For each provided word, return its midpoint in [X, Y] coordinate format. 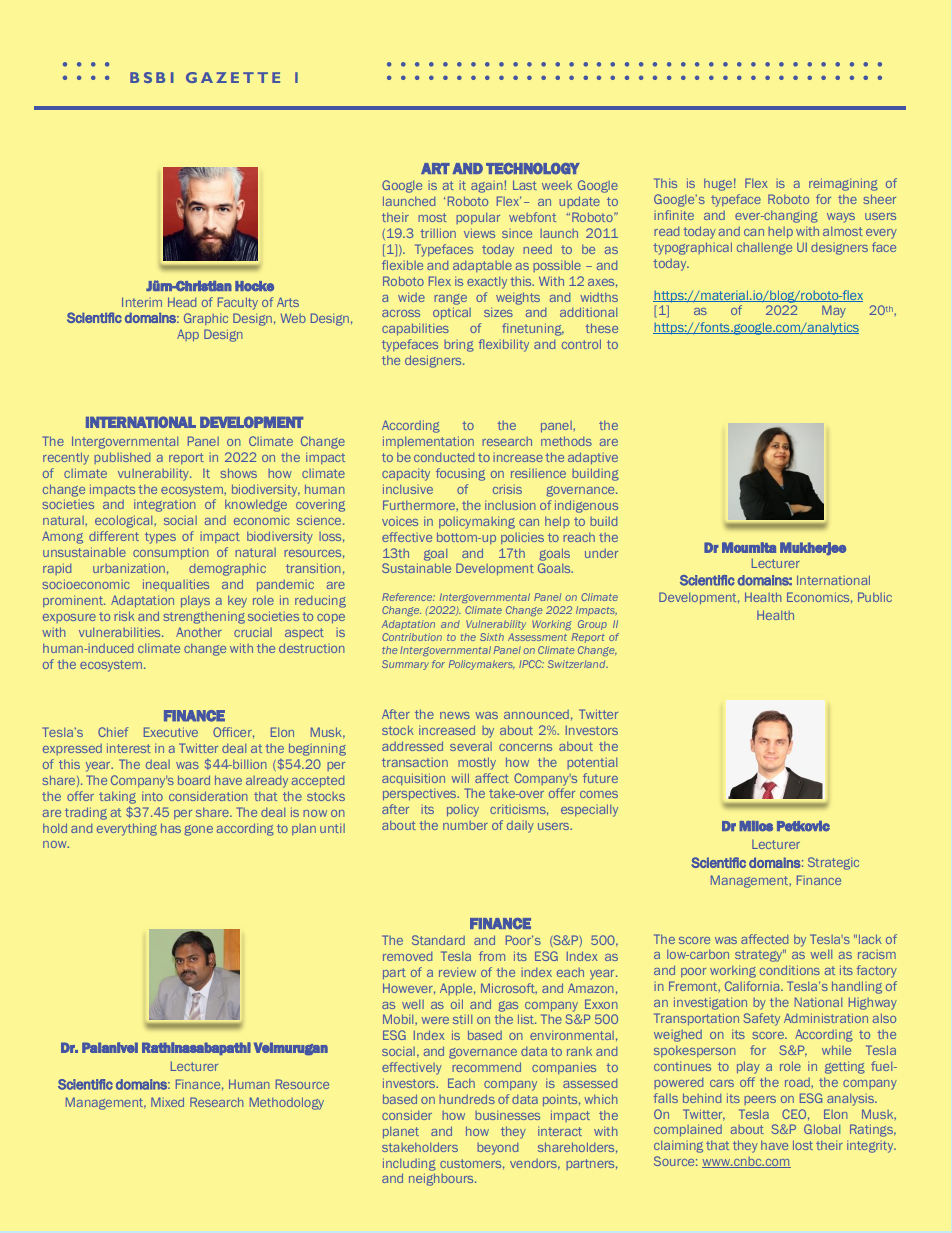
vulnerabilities [121, 632]
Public [875, 597]
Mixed [167, 1102]
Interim [142, 302]
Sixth [492, 637]
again [487, 187]
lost [803, 1145]
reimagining [843, 184]
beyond [498, 1149]
